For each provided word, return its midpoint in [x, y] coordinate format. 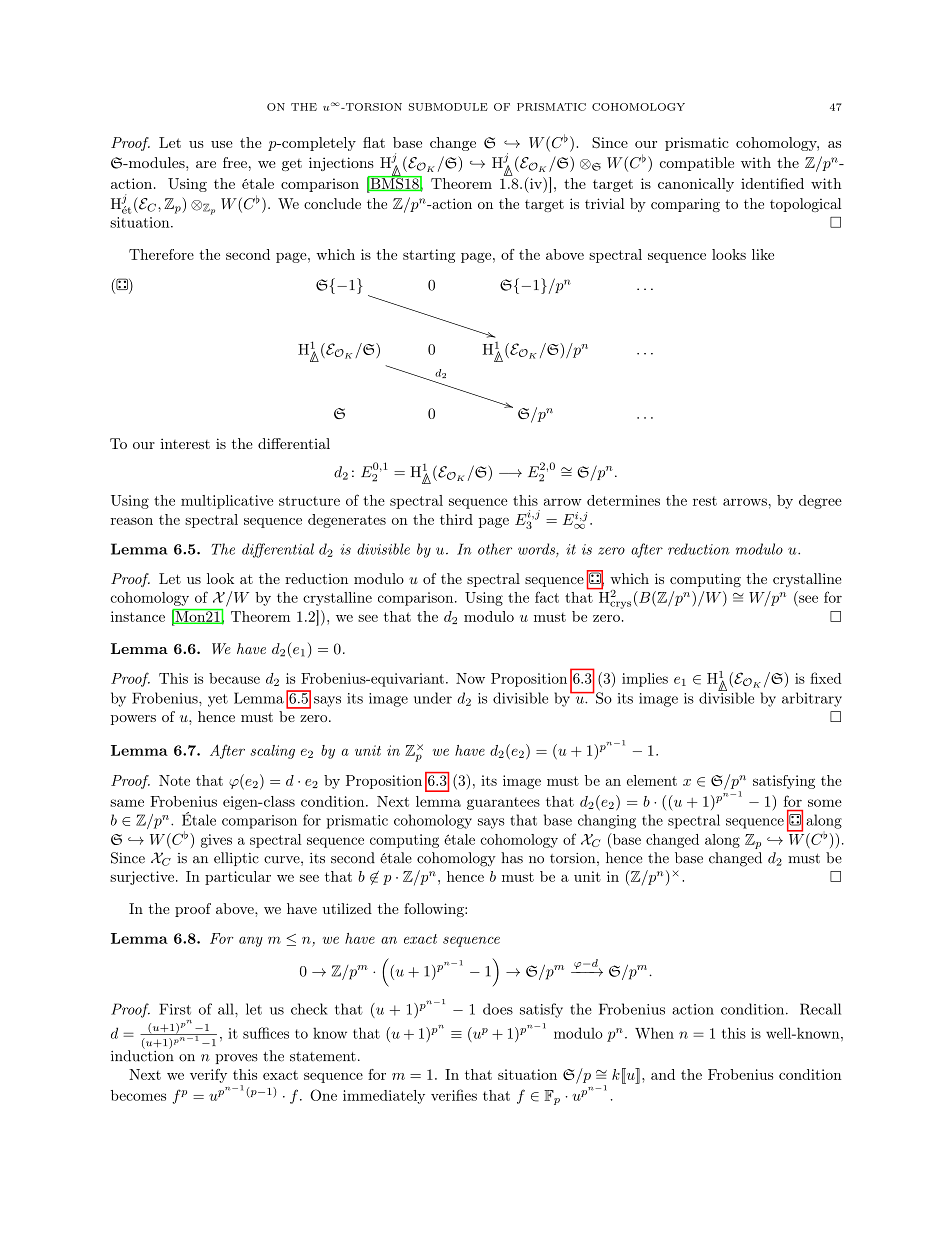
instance [138, 616]
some [825, 803]
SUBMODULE [448, 107]
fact [547, 597]
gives [216, 841]
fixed [826, 678]
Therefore [161, 254]
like [763, 254]
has [512, 858]
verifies [454, 1095]
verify [208, 1076]
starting [429, 256]
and [663, 1074]
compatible [696, 164]
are [206, 164]
